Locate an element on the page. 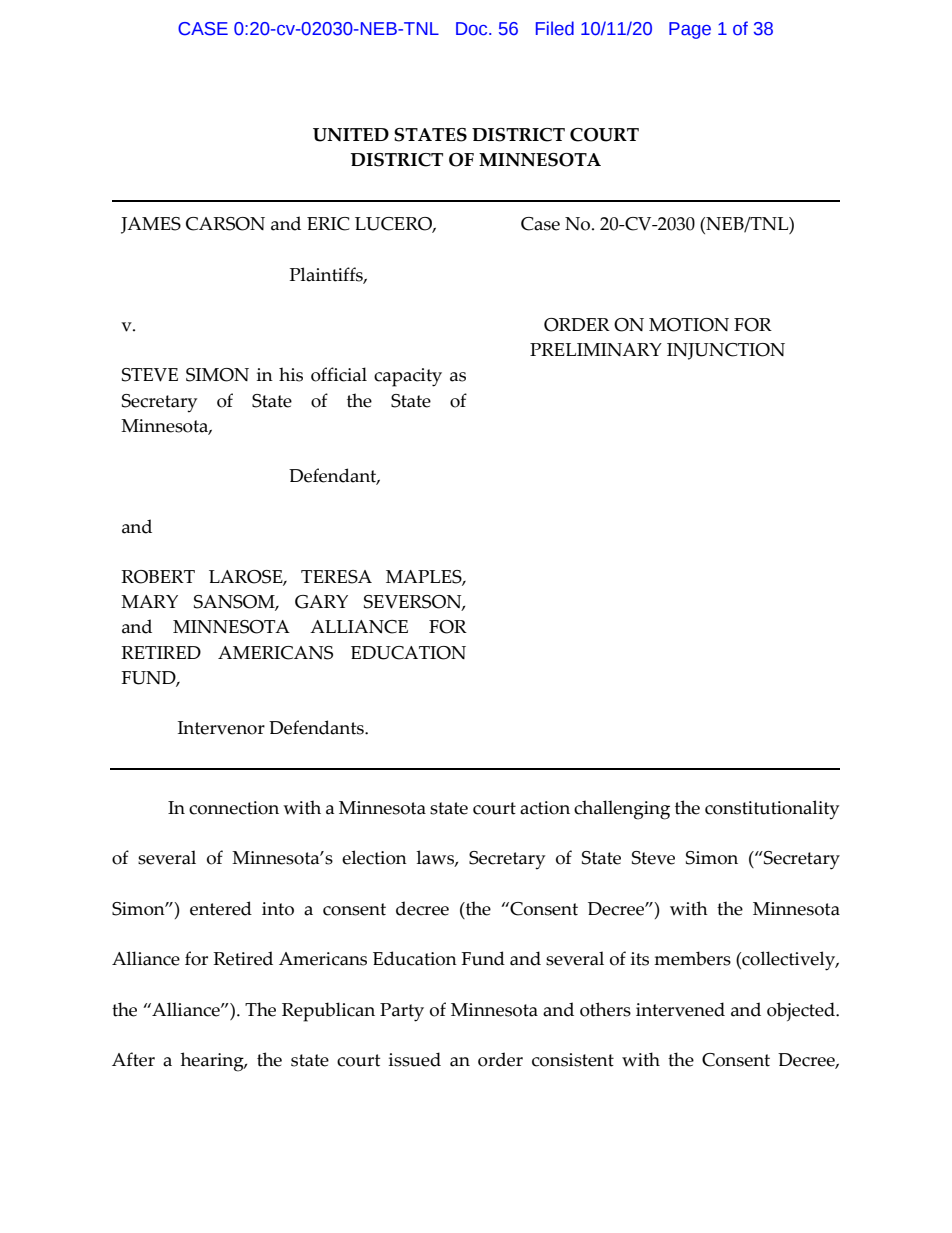 This document has width=952, height=1233. Page is located at coordinates (690, 30).
